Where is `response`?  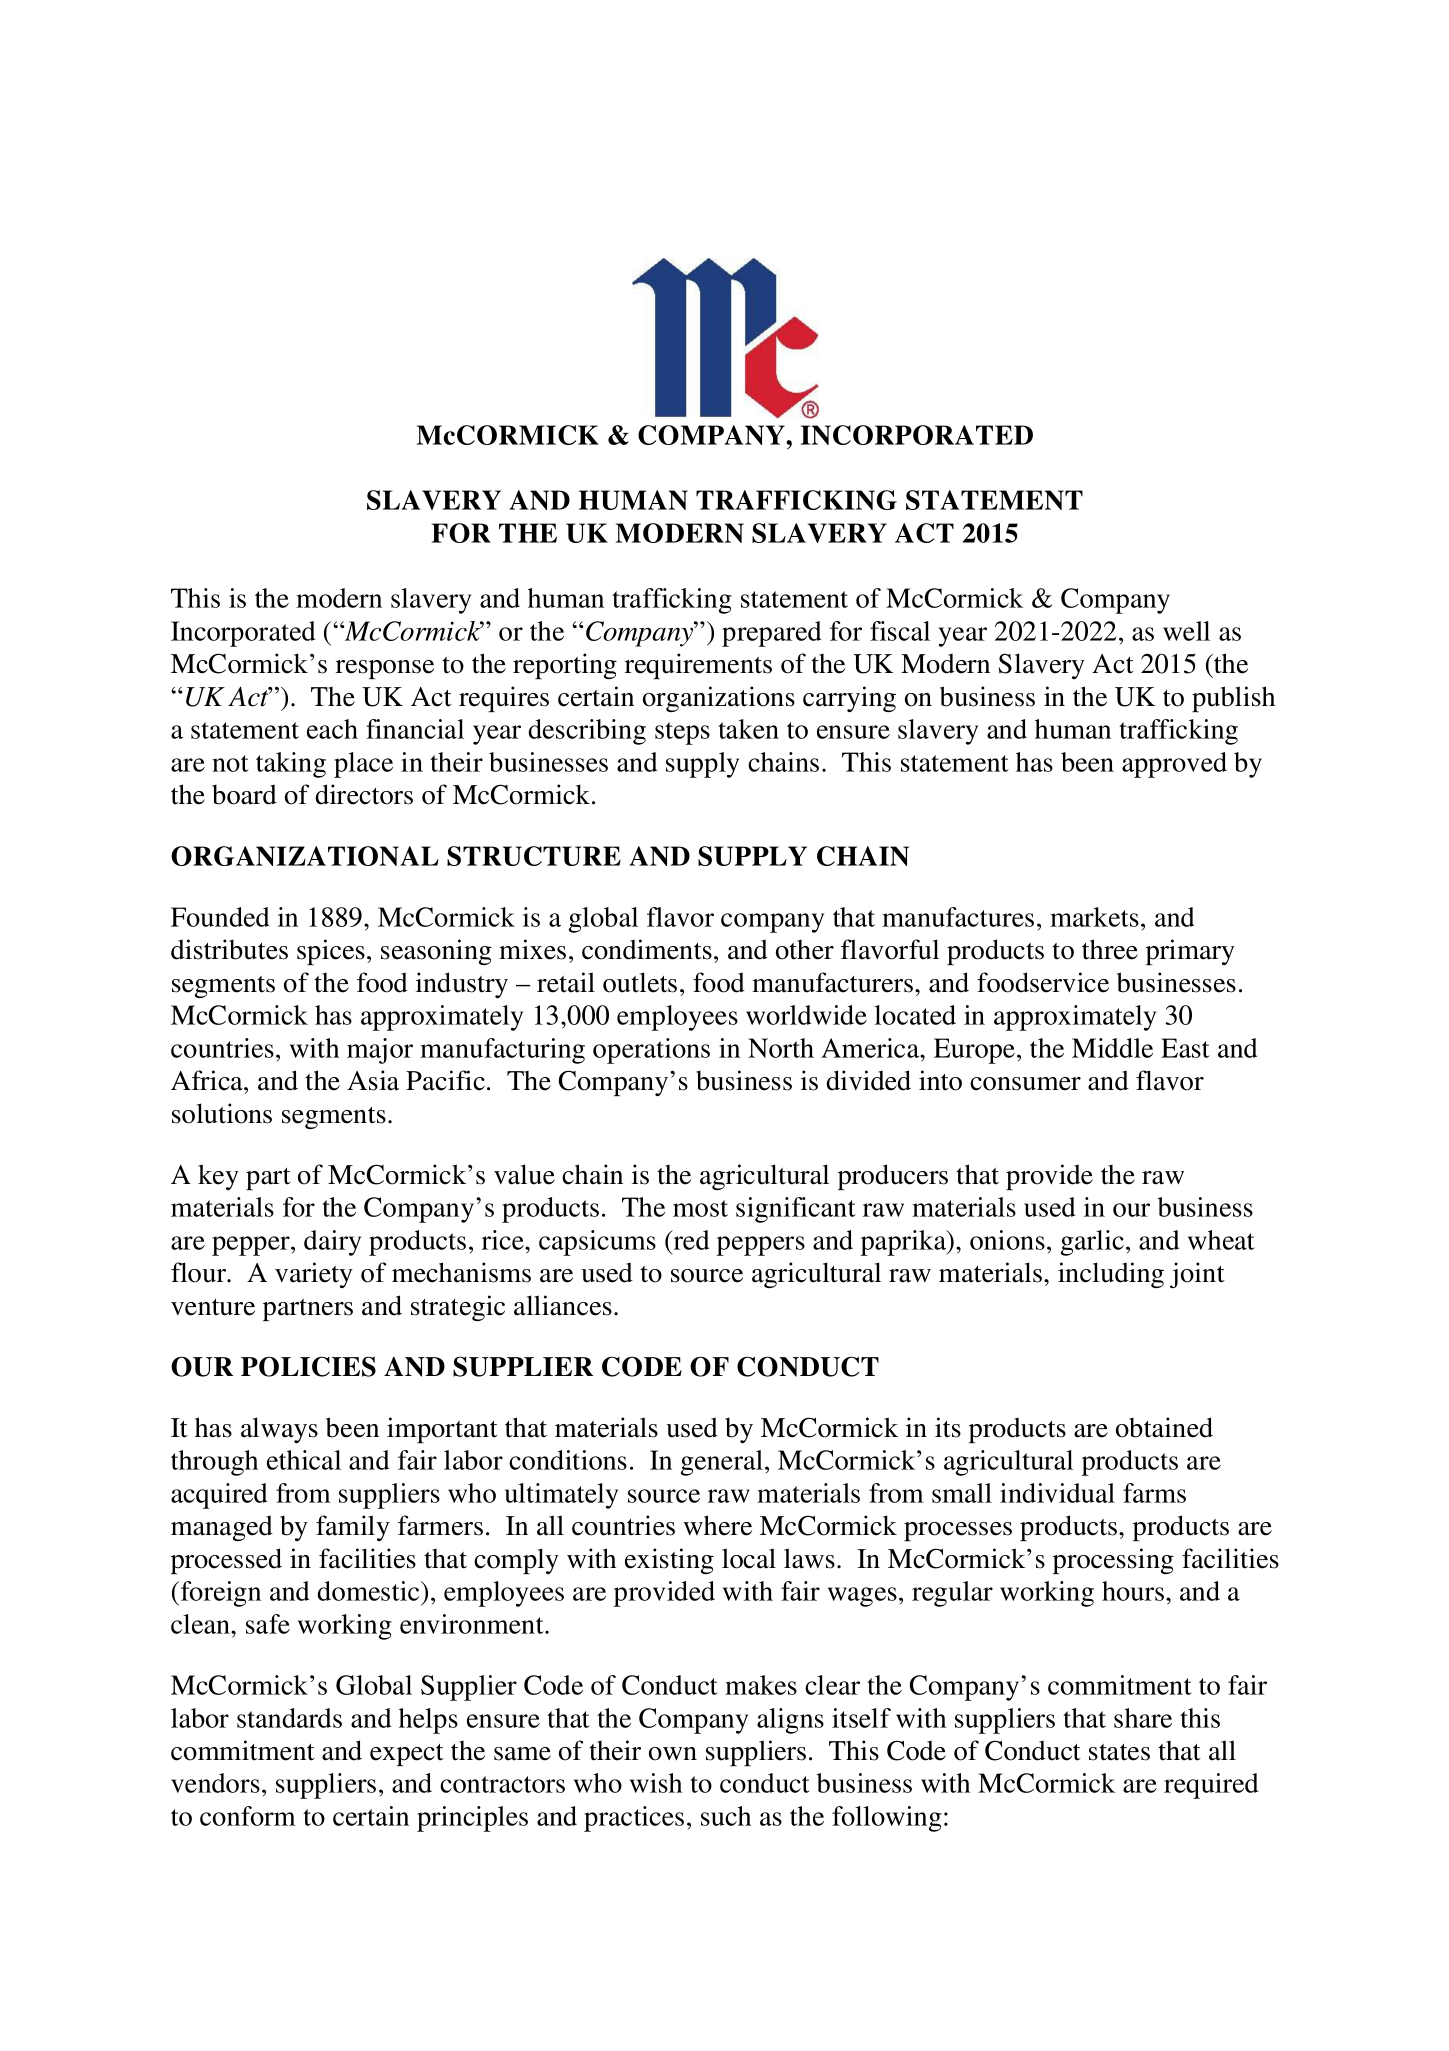
response is located at coordinates (385, 669).
